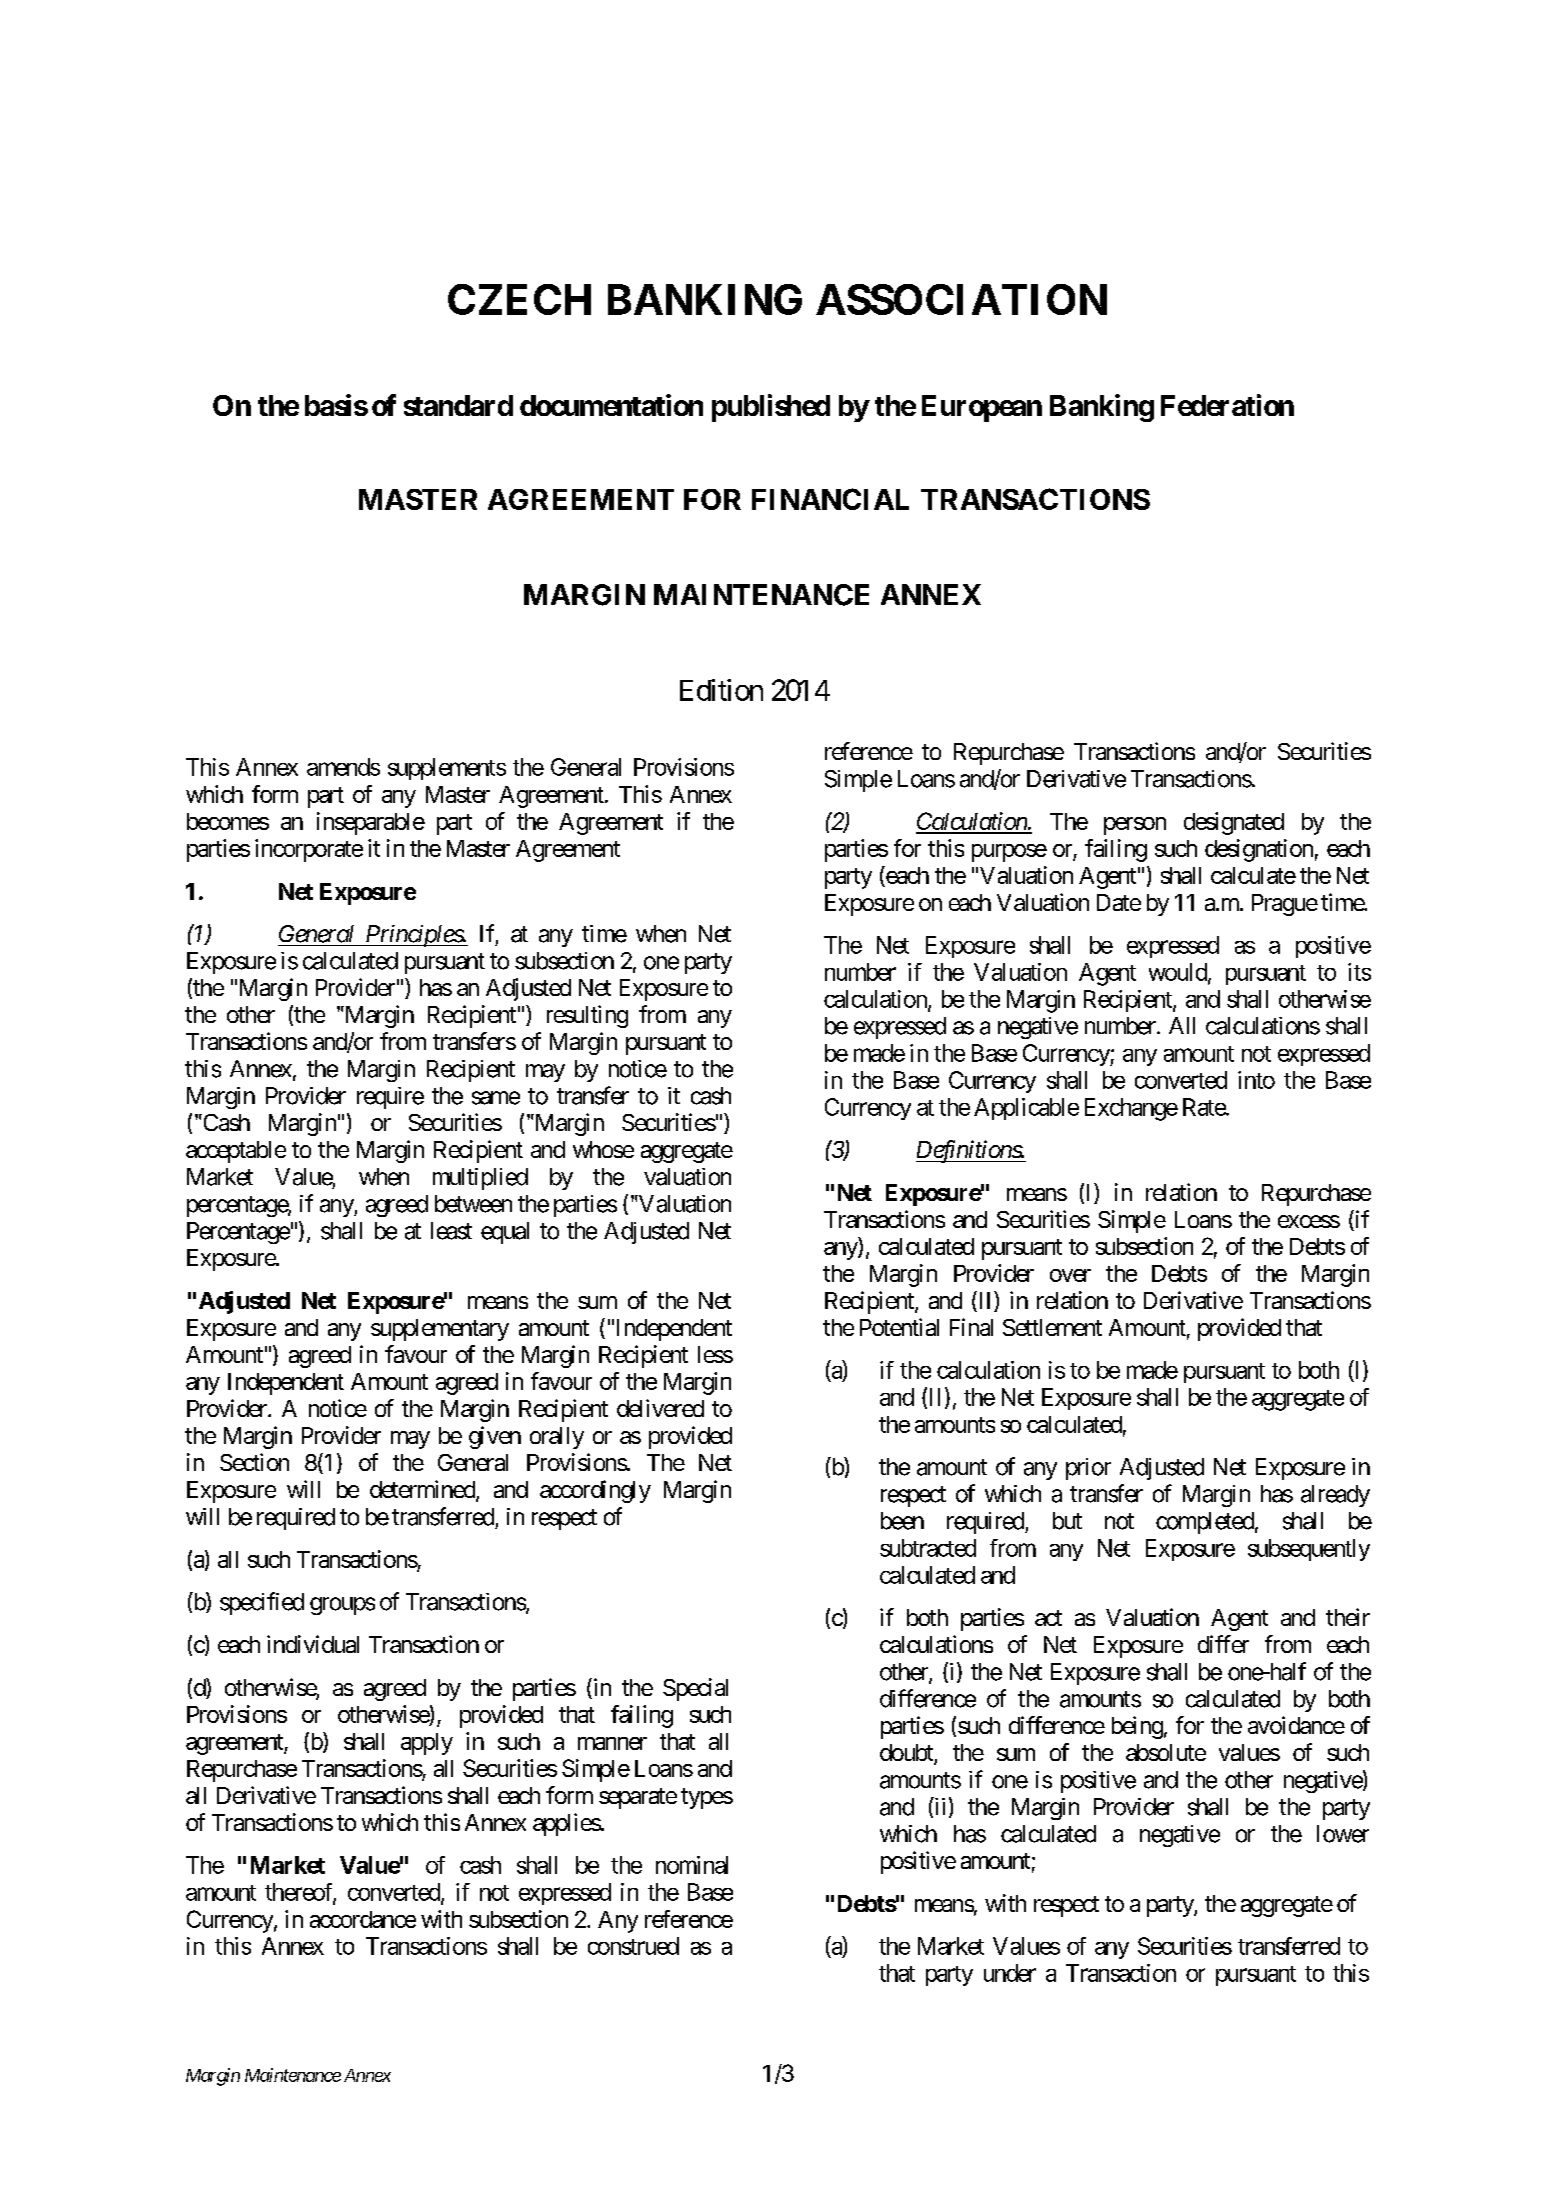 The image size is (1554, 2198). Describe the element at coordinates (692, 1865) in the image. I see `nominal` at that location.
